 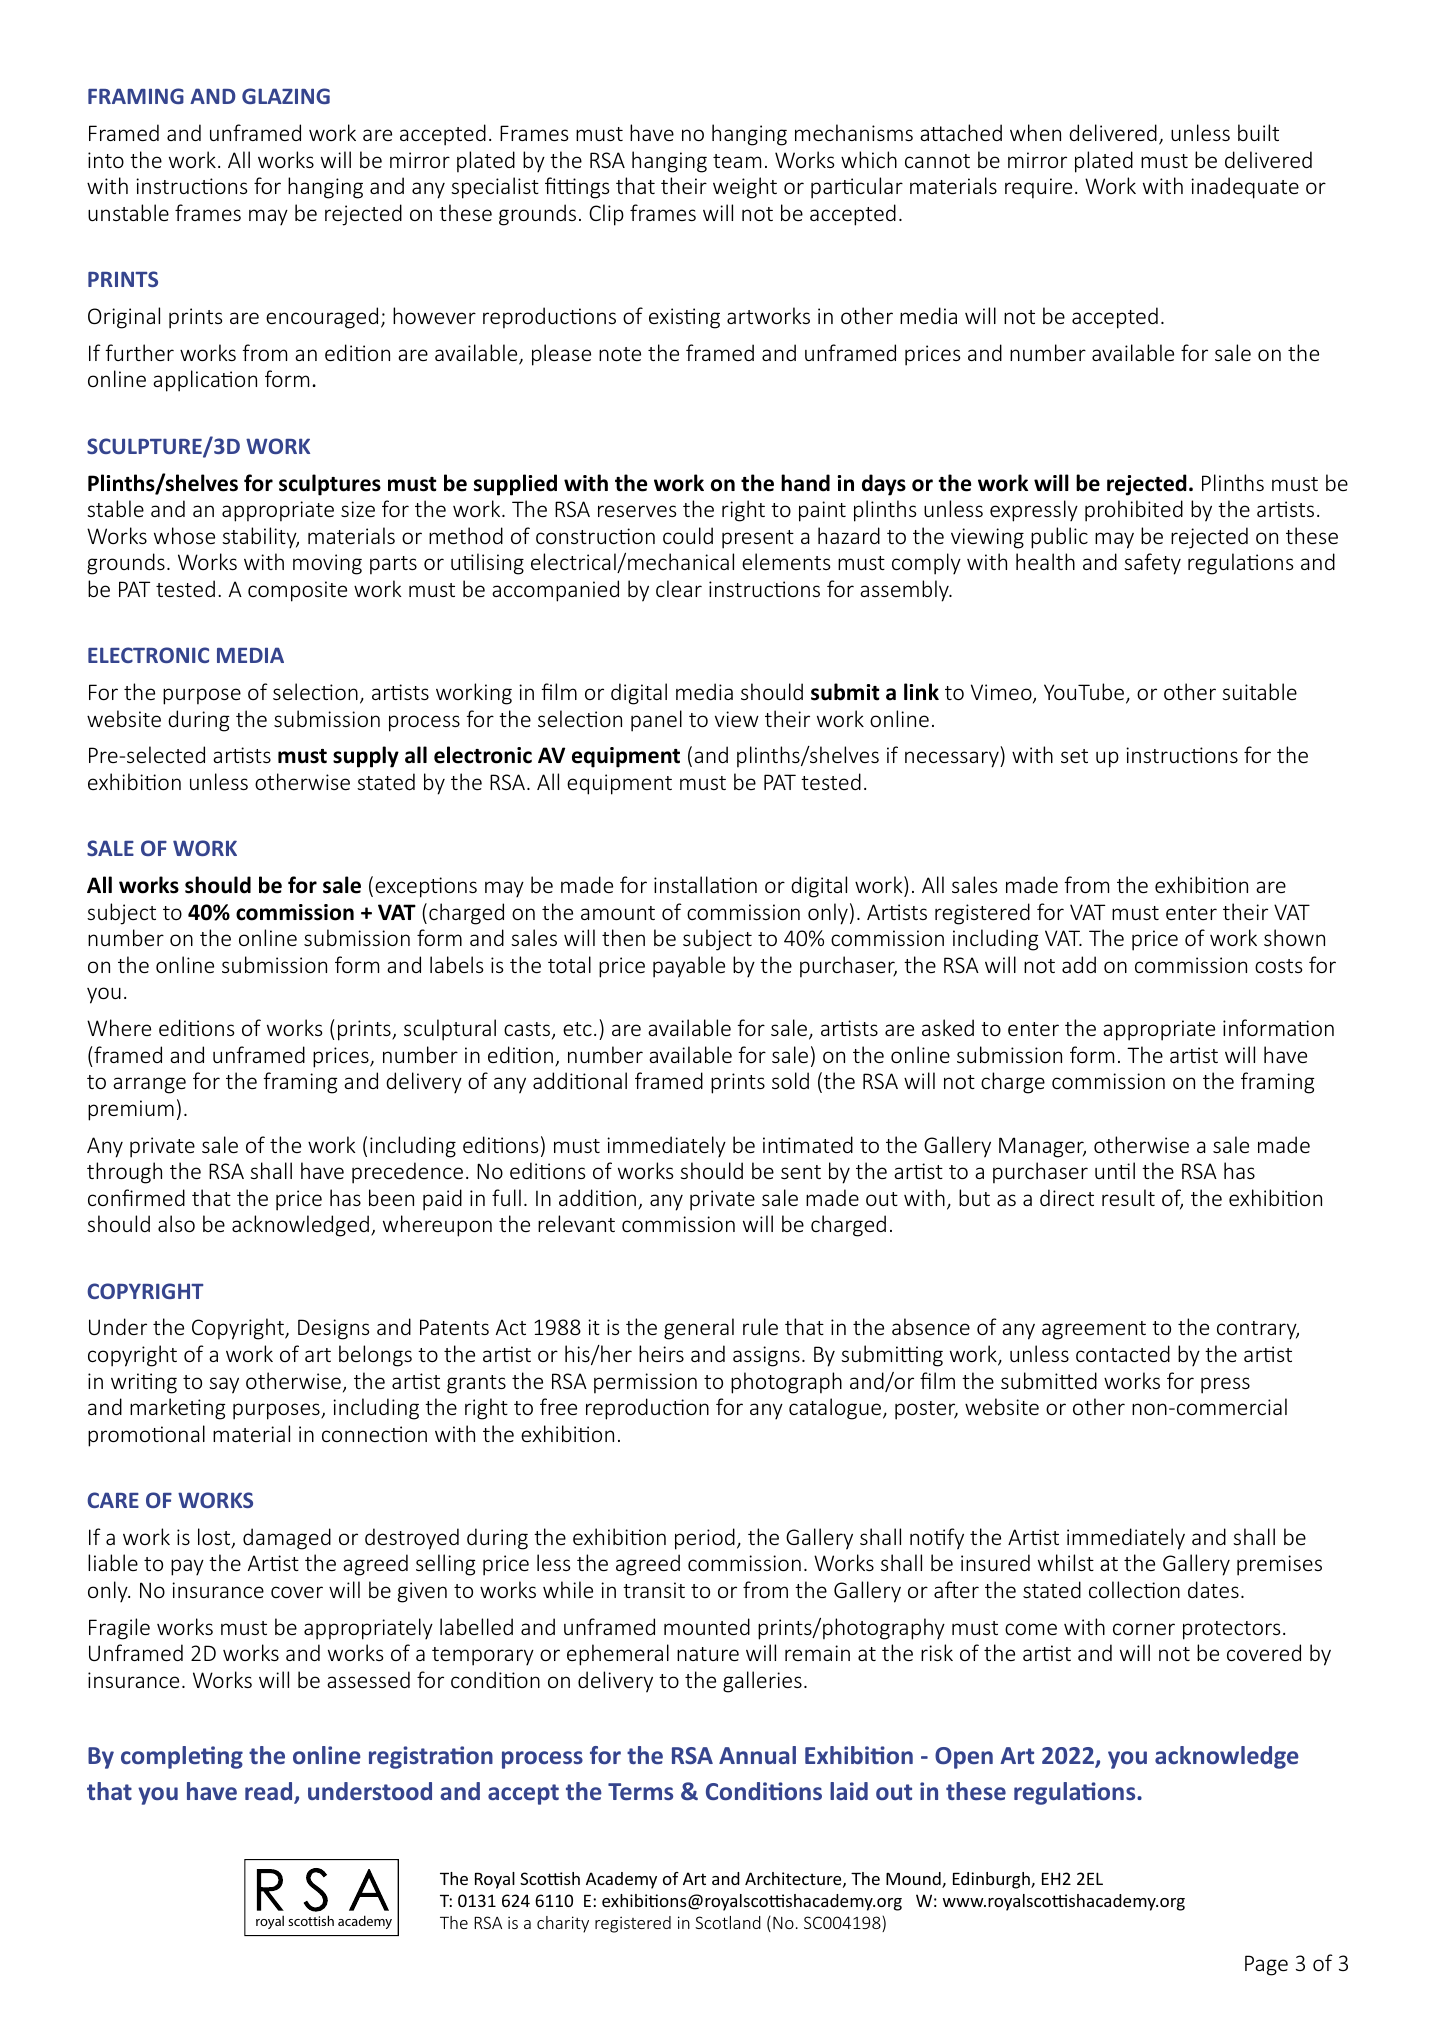 What do you see at coordinates (1278, 966) in the image?
I see `costs` at bounding box center [1278, 966].
